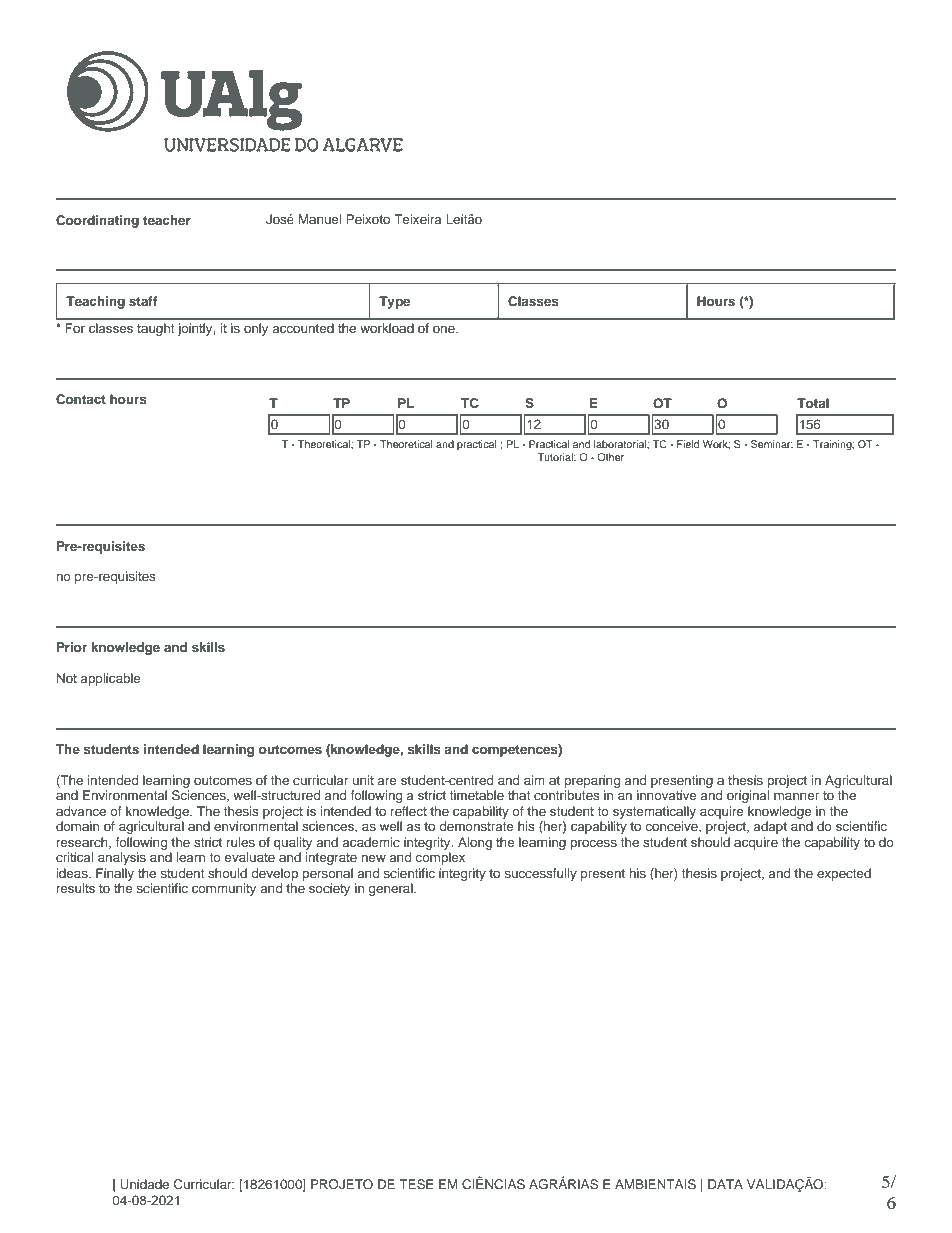 This image has width=952, height=1233. What do you see at coordinates (418, 219) in the image?
I see `Teixeira` at bounding box center [418, 219].
